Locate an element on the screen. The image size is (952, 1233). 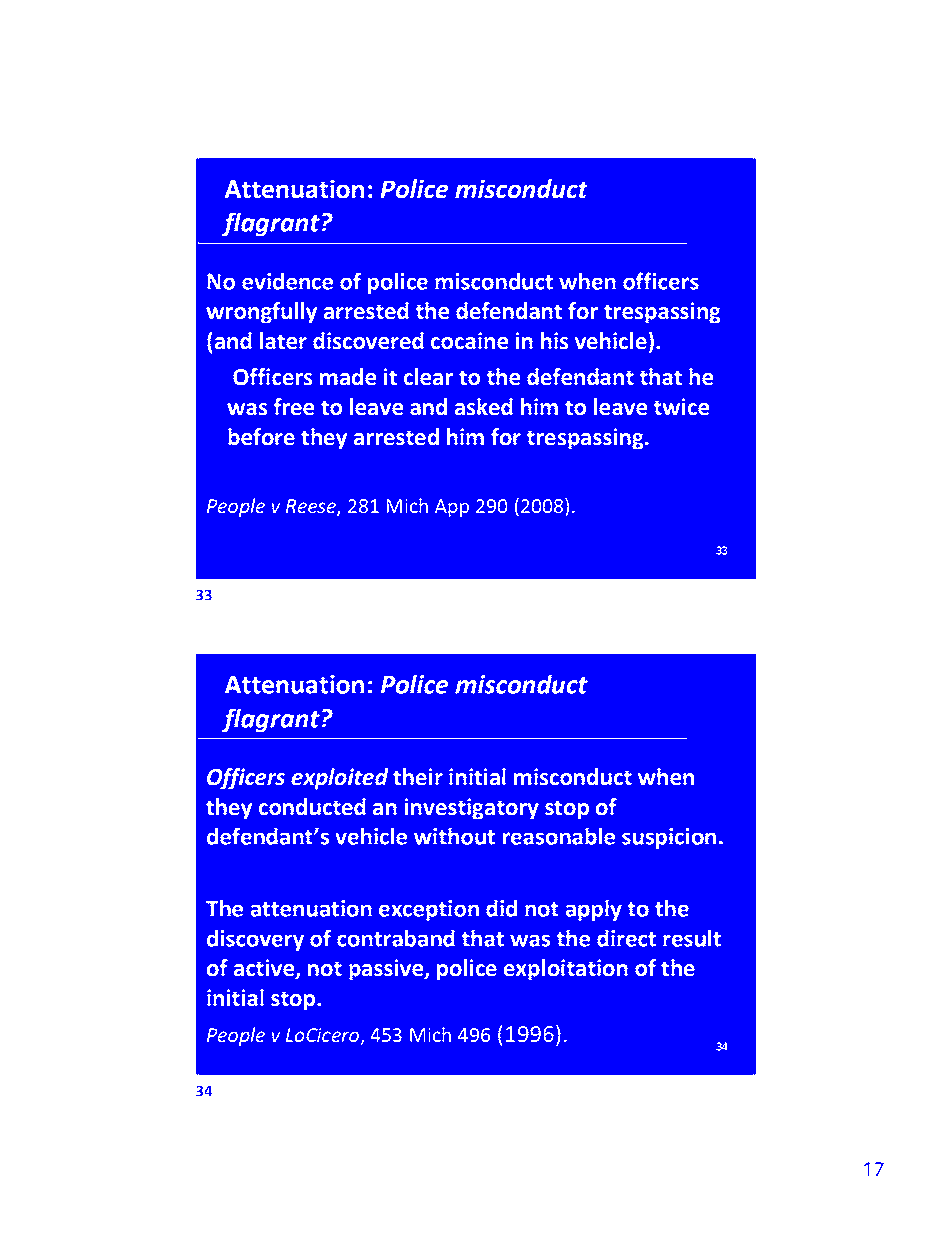
active is located at coordinates (265, 969).
